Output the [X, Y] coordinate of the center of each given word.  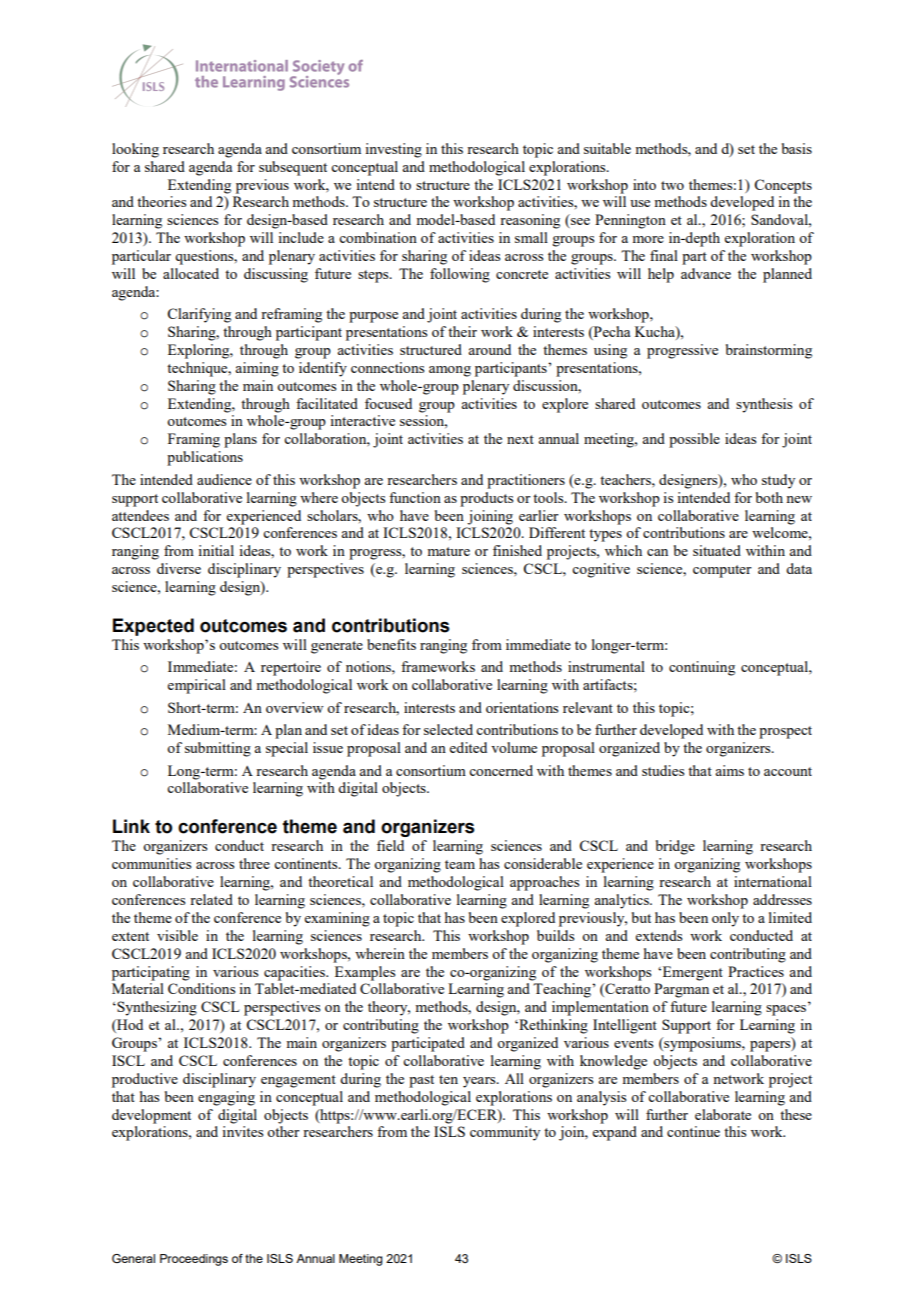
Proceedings [194, 1260]
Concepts [783, 186]
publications [205, 458]
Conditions [201, 988]
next [520, 439]
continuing [702, 668]
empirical [197, 686]
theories [161, 201]
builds [555, 935]
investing [393, 150]
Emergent [691, 973]
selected [448, 729]
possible [694, 440]
